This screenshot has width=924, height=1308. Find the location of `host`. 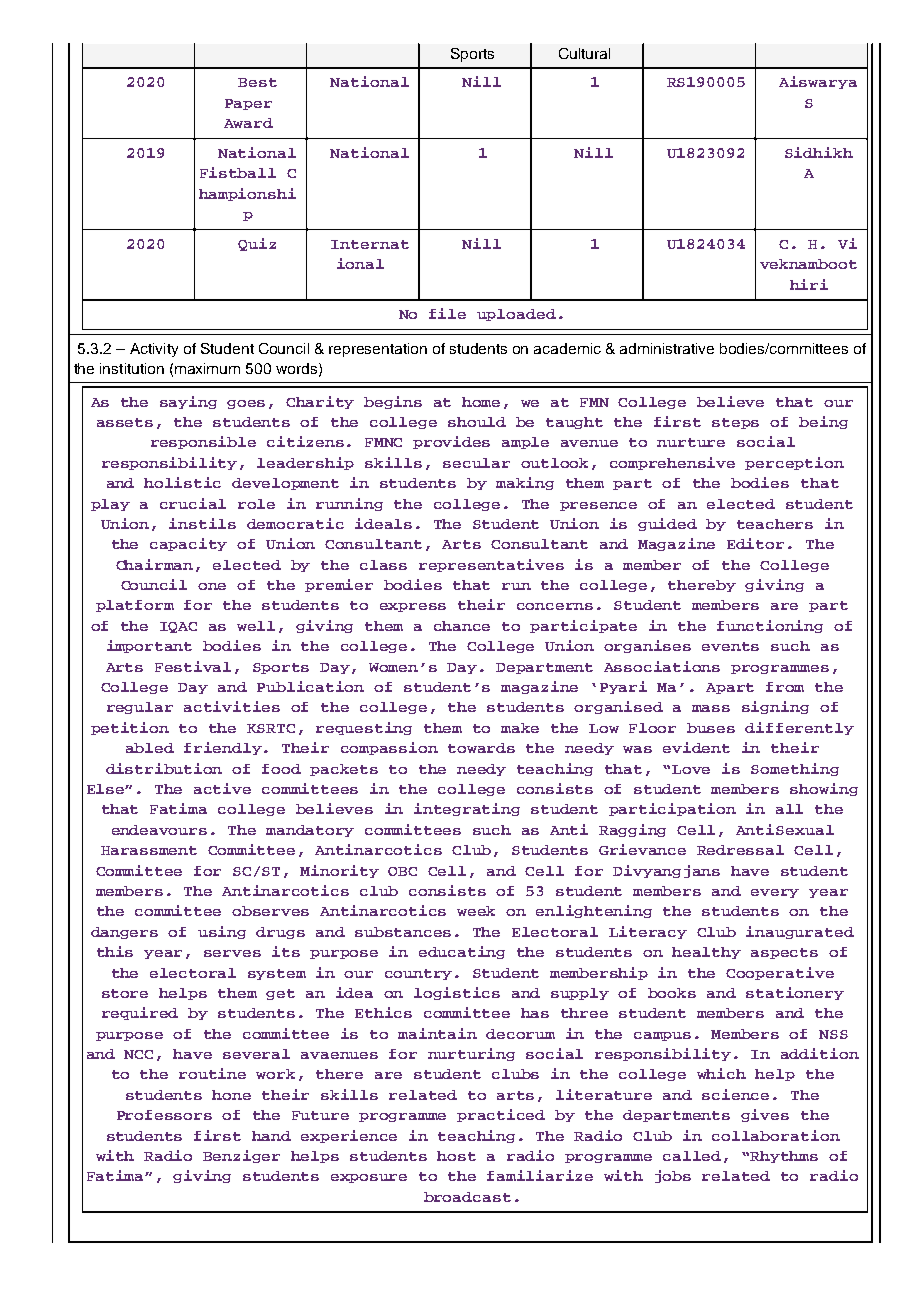

host is located at coordinates (456, 1156).
